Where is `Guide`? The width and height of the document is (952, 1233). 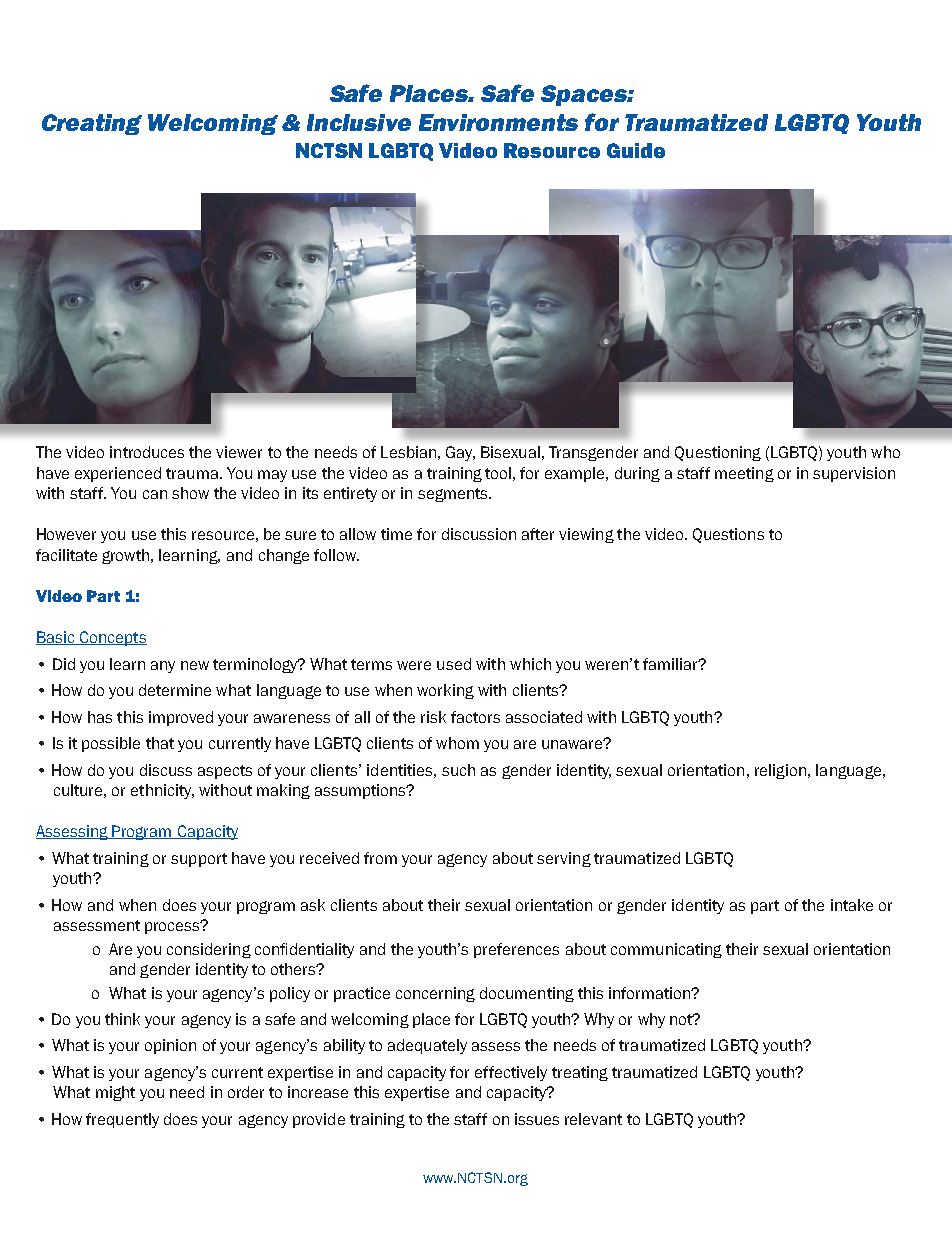
Guide is located at coordinates (636, 150).
